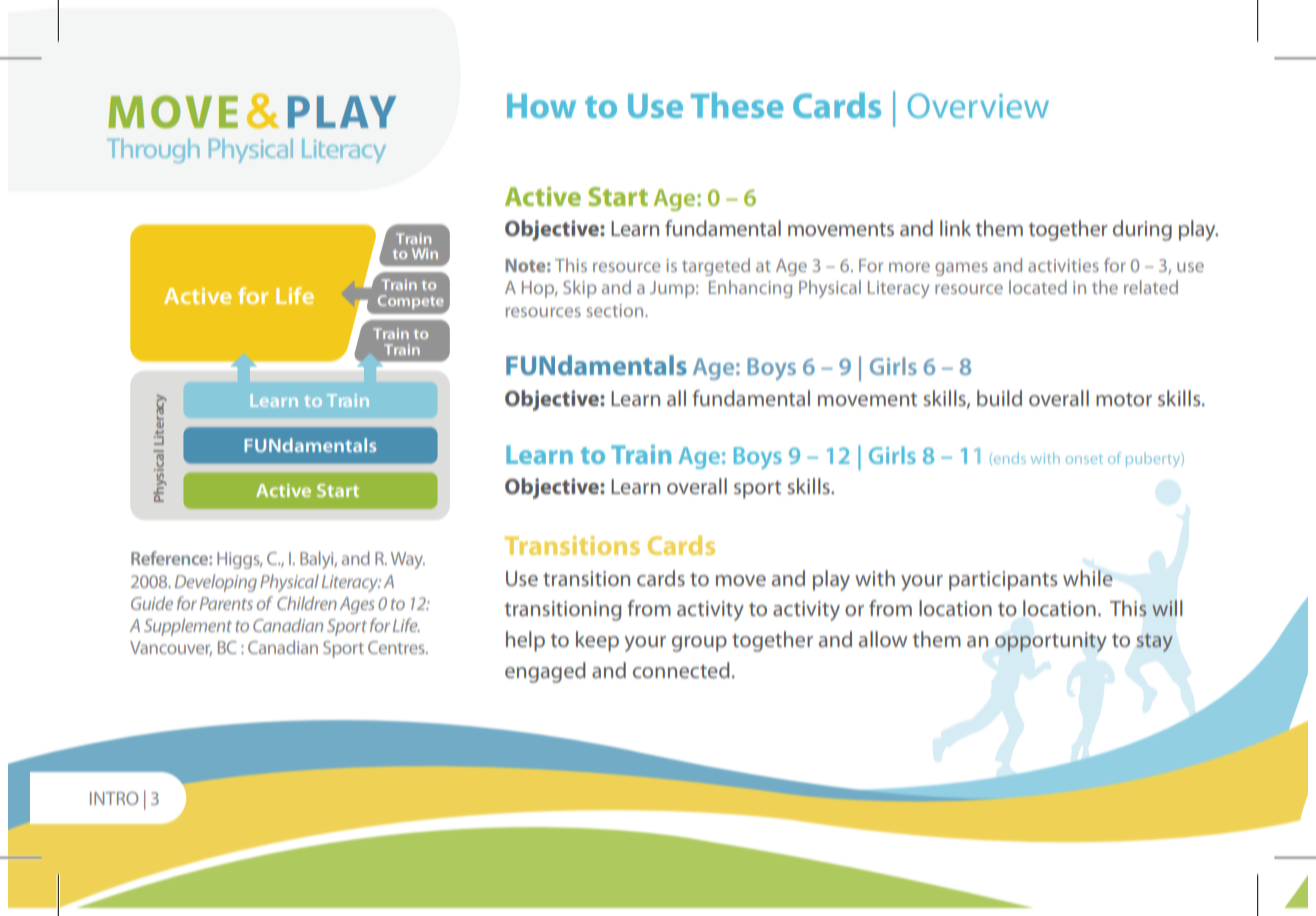 The image size is (1316, 916). Describe the element at coordinates (114, 798) in the screenshot. I see `Intro` at that location.
